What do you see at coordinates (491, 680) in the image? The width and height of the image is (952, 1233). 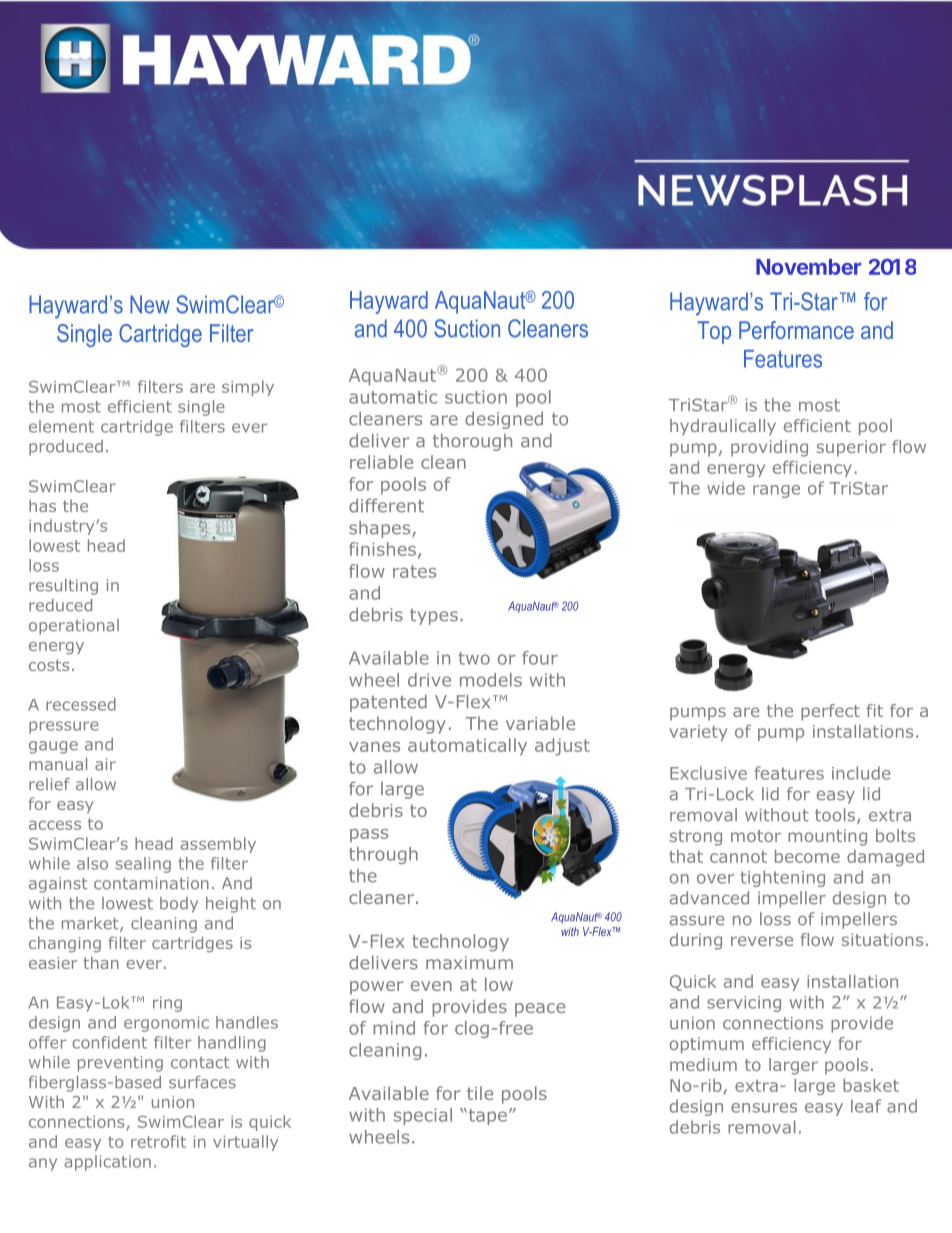 I see `models` at bounding box center [491, 680].
